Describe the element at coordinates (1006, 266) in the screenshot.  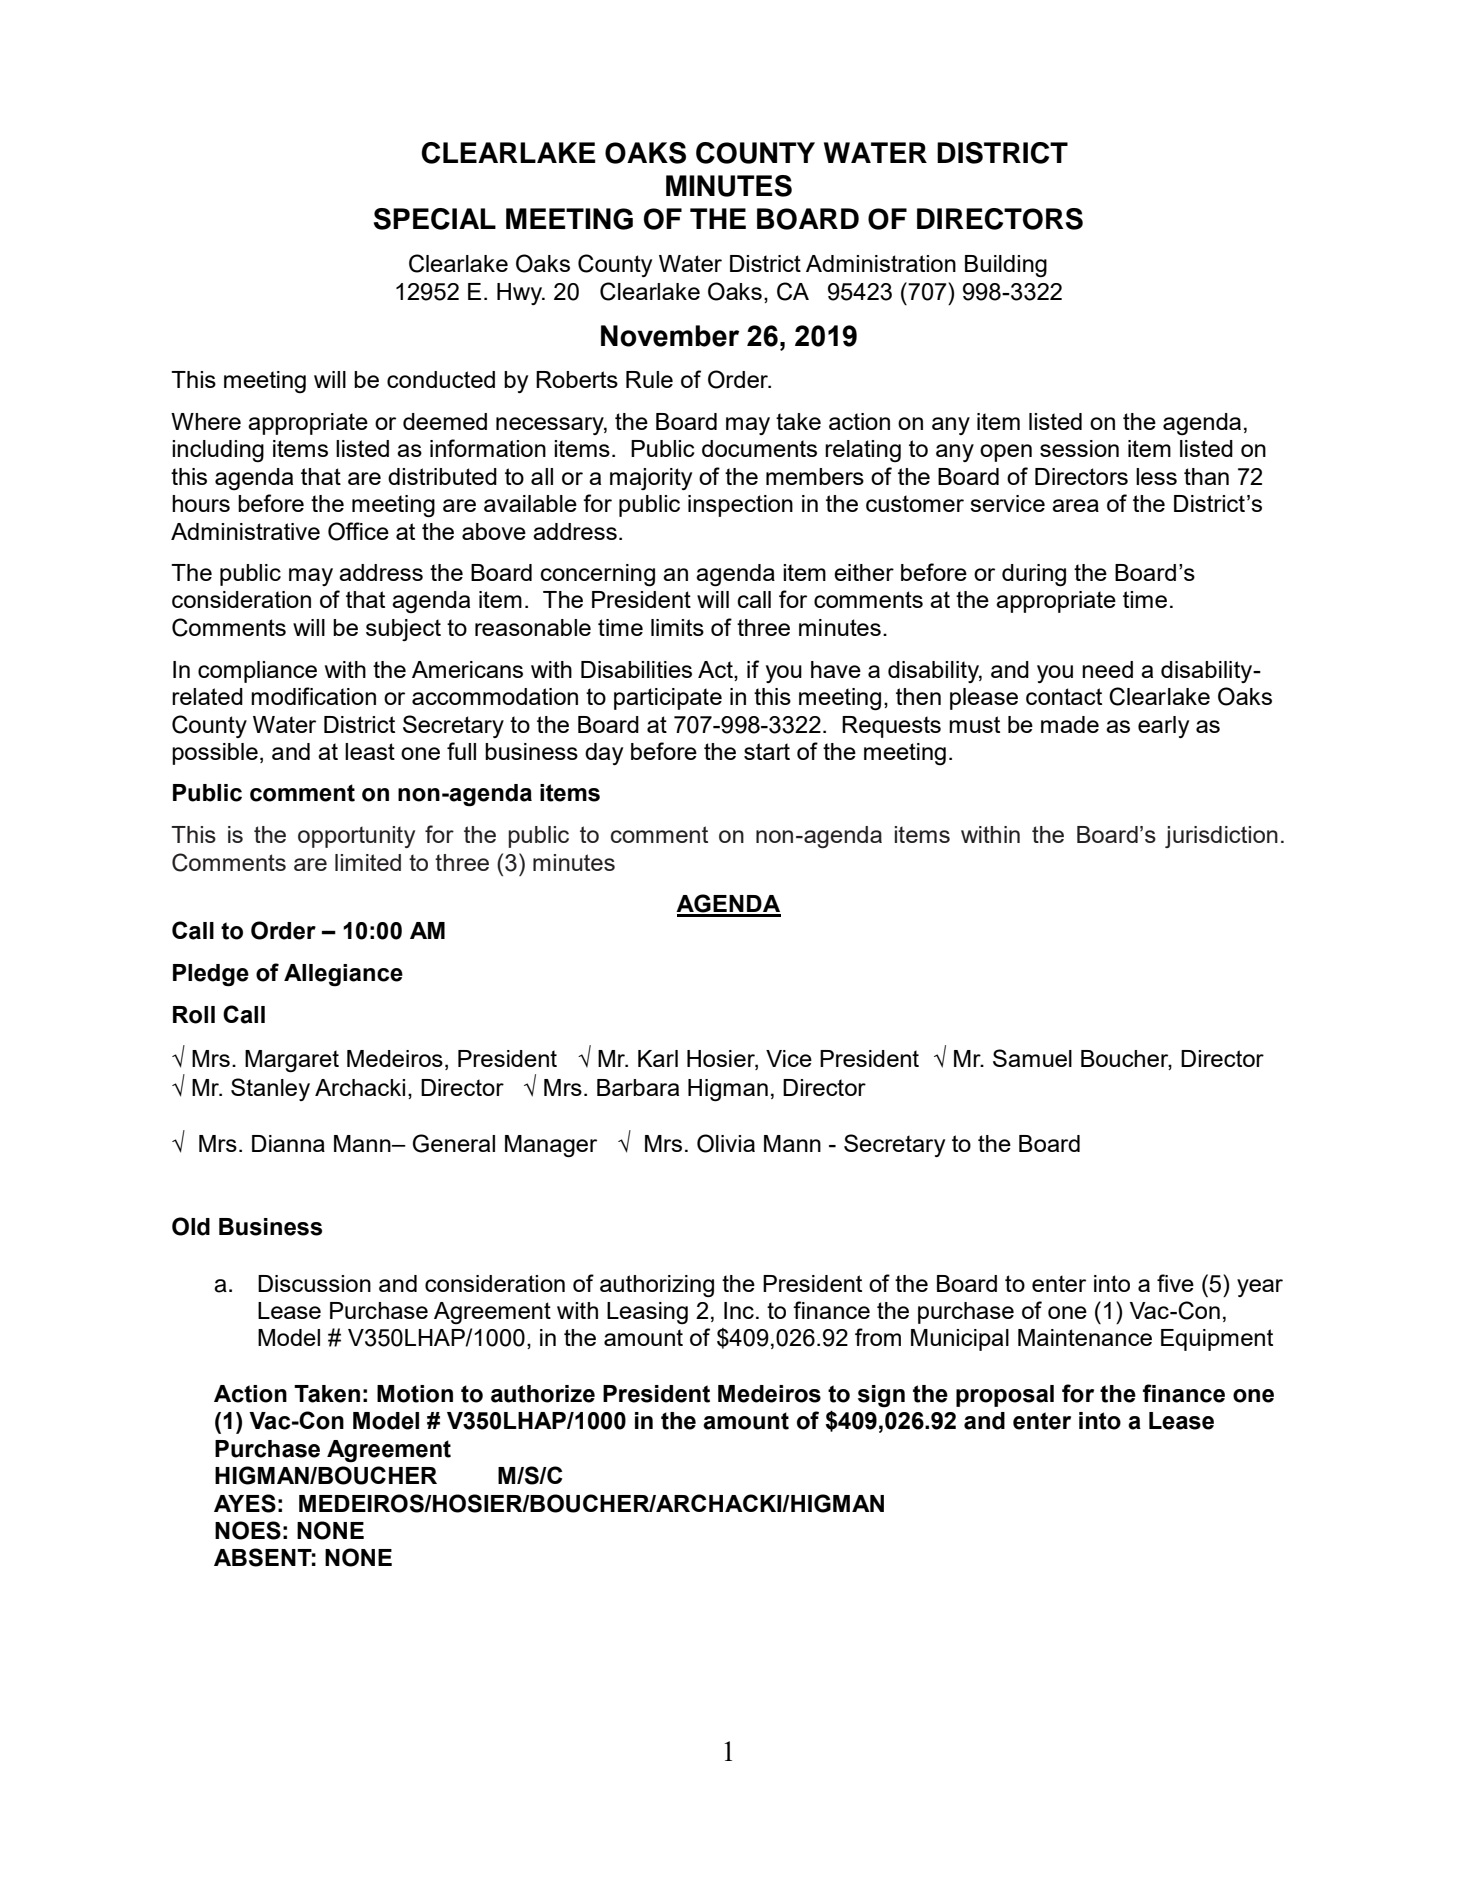
I see `Building` at that location.
